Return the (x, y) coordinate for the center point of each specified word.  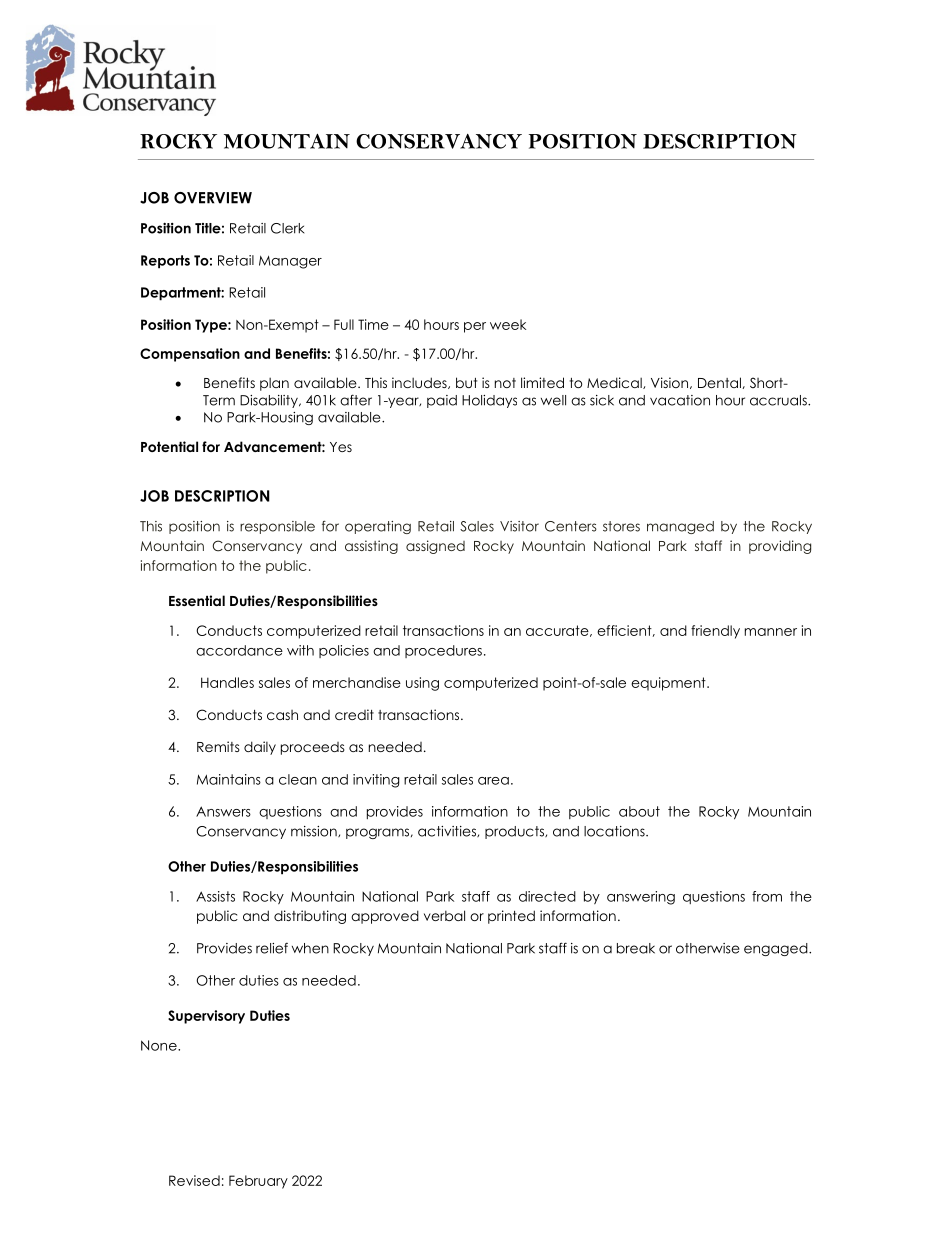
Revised (194, 1180)
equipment (669, 684)
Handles (227, 682)
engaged (777, 949)
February (258, 1182)
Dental (720, 383)
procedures (443, 651)
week (508, 324)
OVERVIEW (213, 198)
